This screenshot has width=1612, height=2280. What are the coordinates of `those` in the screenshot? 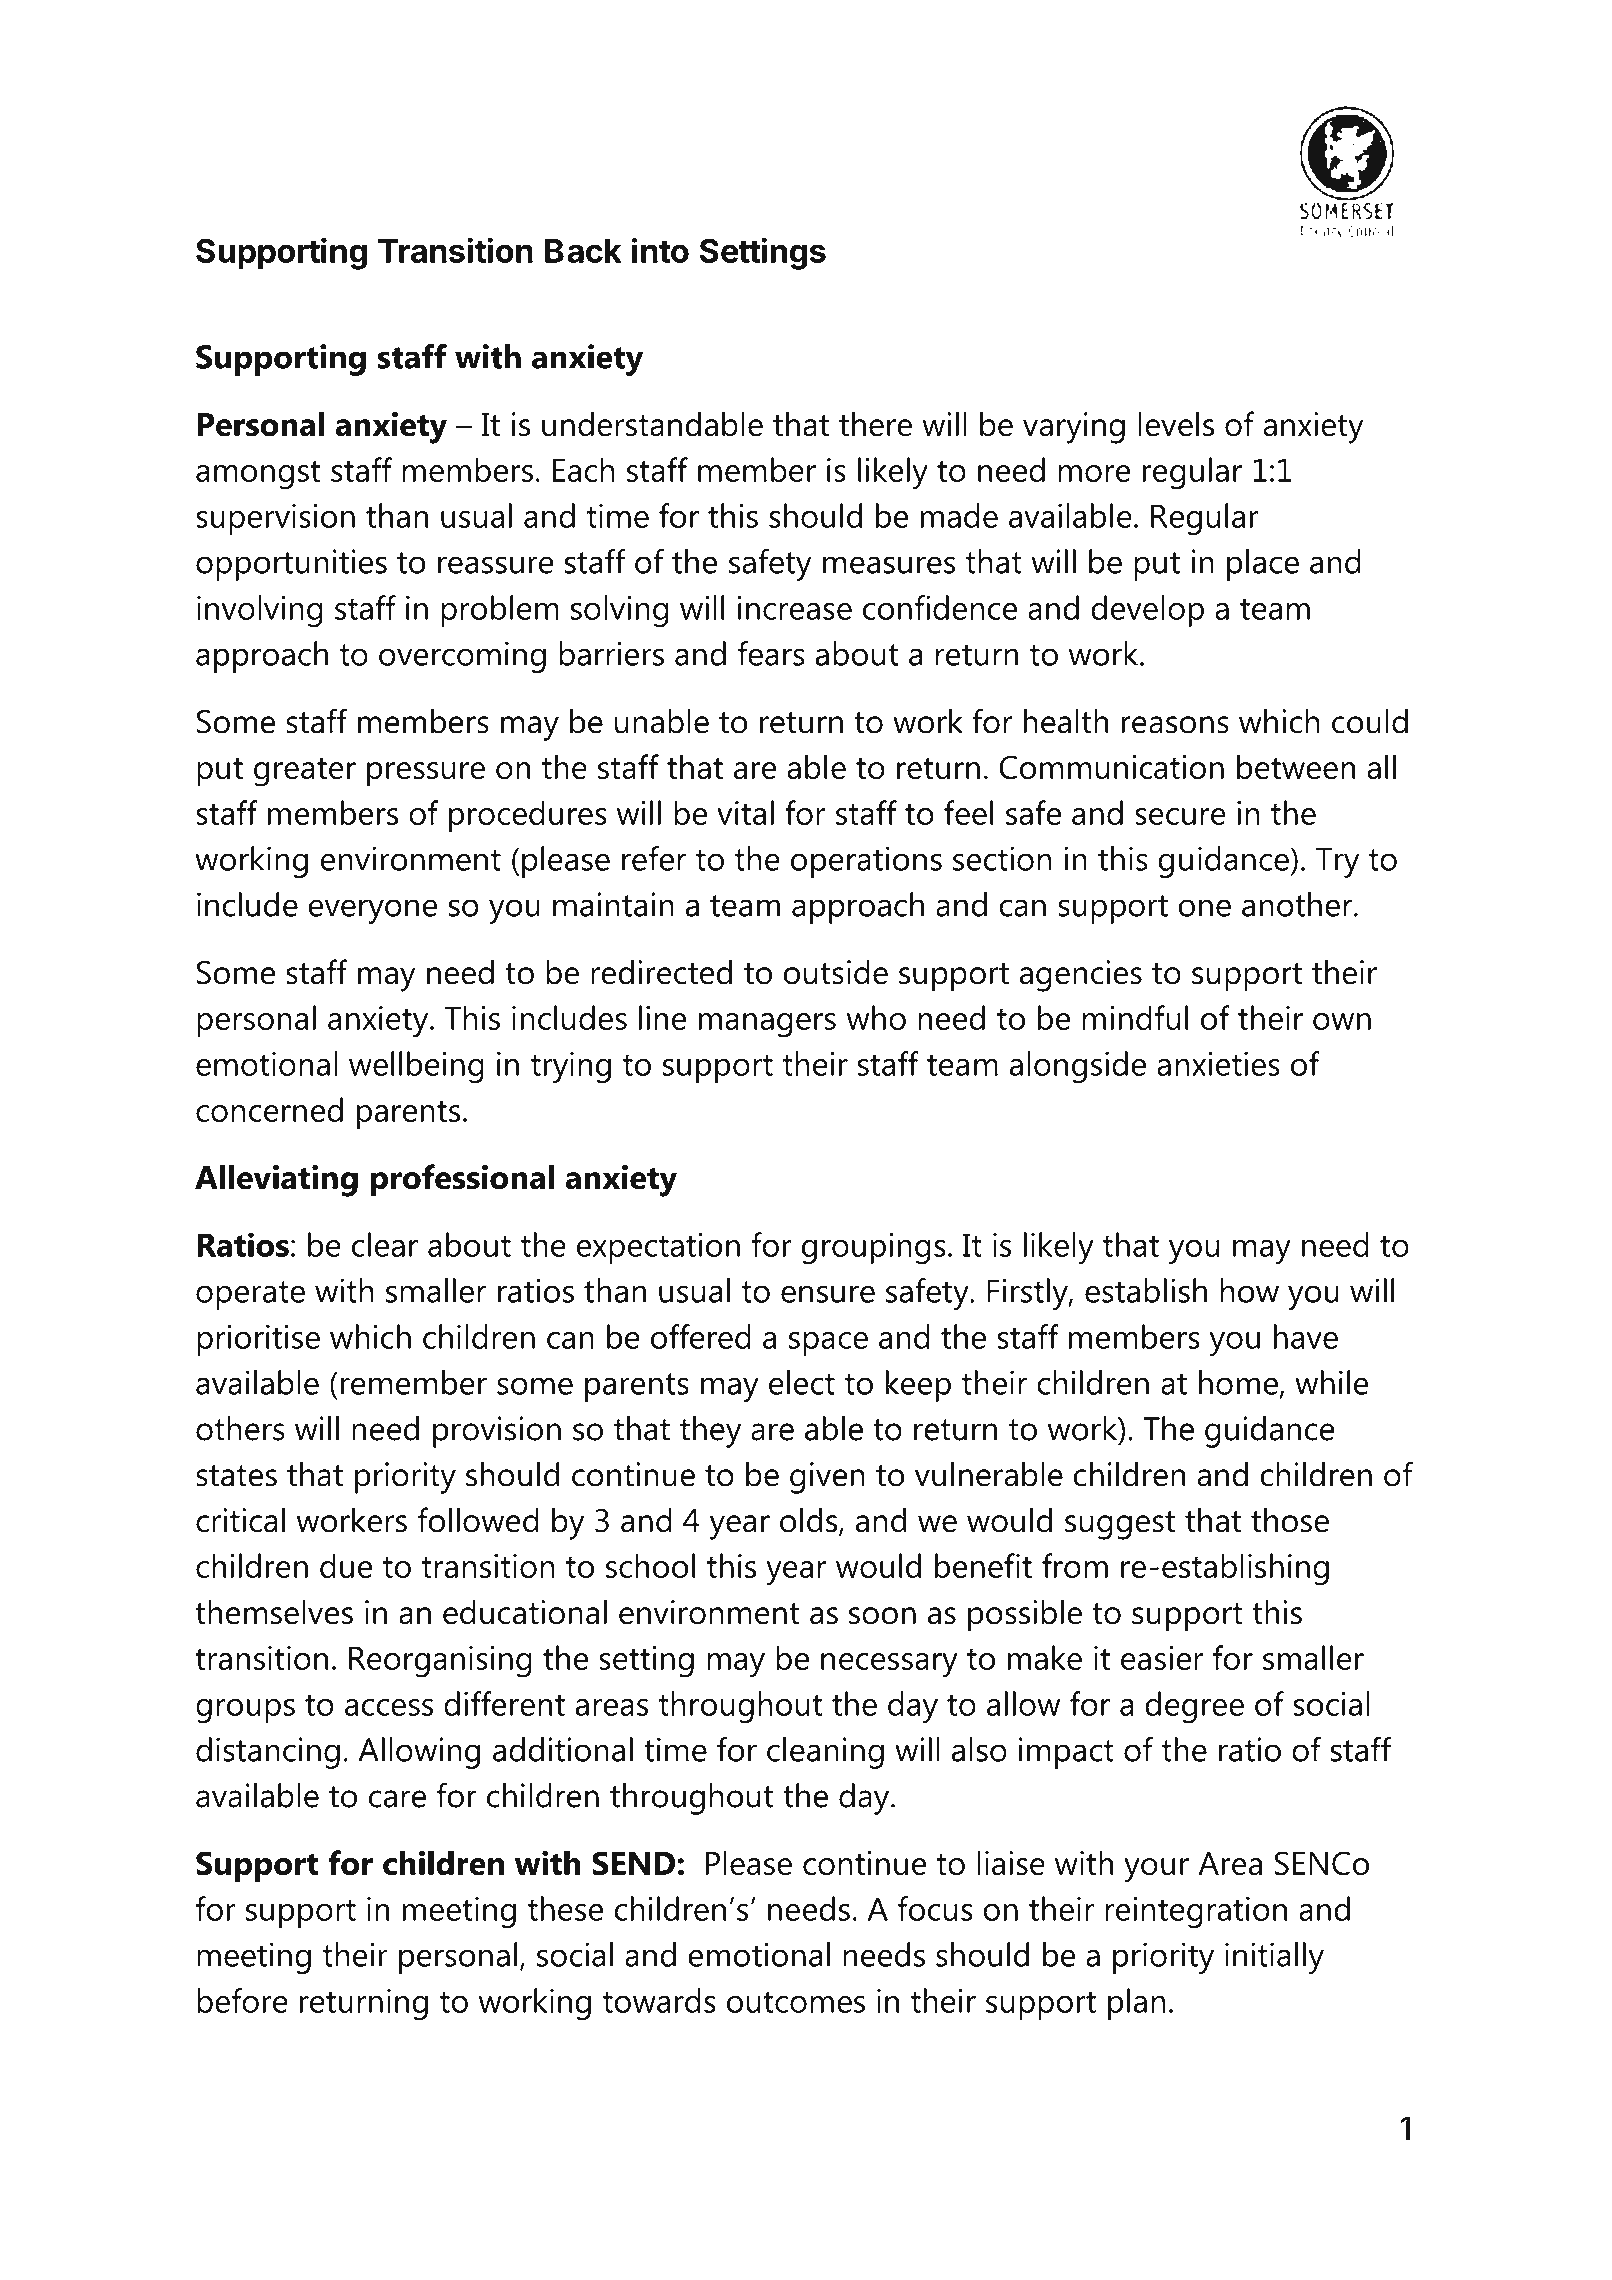 It's located at (1290, 1520).
